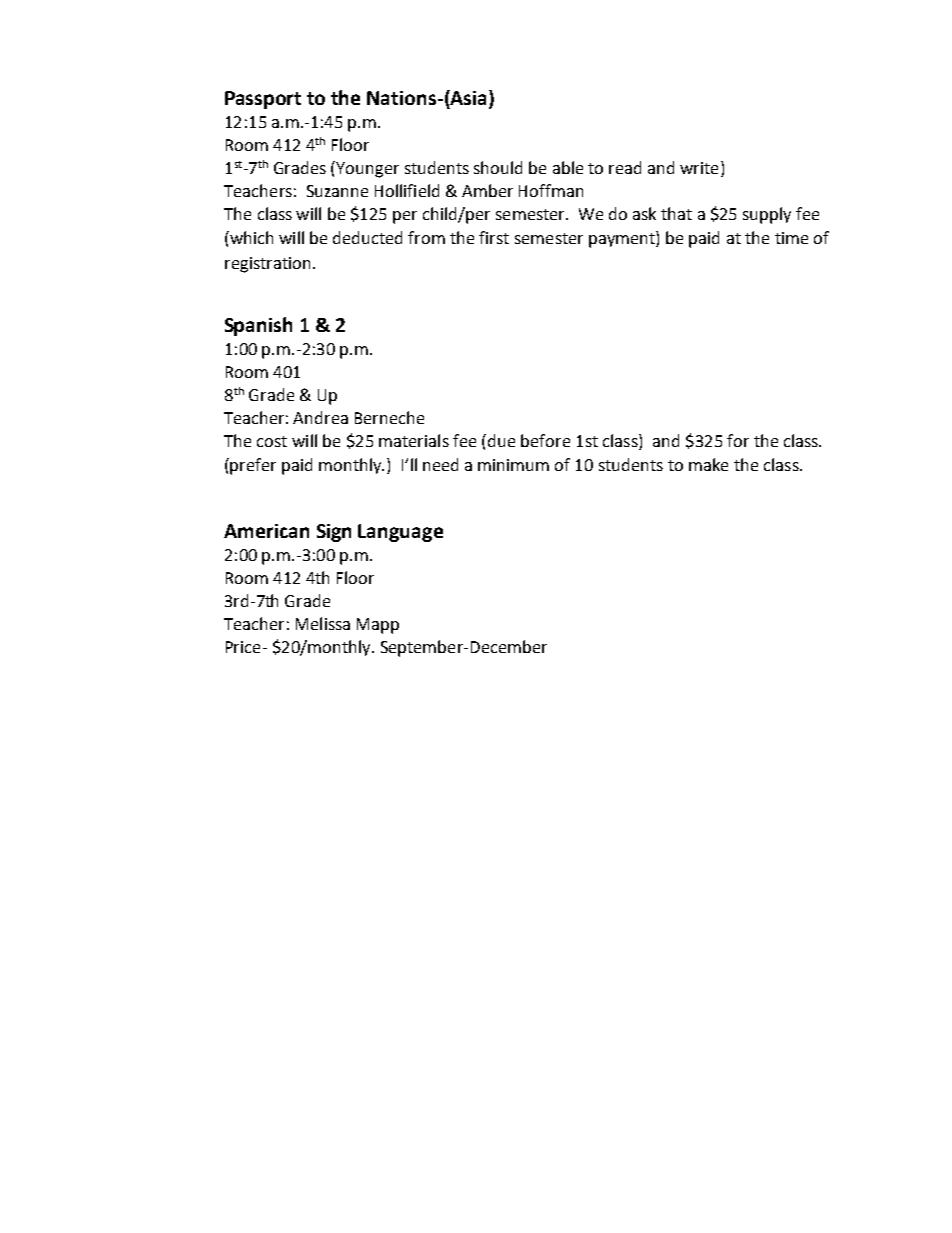  What do you see at coordinates (367, 237) in the screenshot?
I see `deducted` at bounding box center [367, 237].
